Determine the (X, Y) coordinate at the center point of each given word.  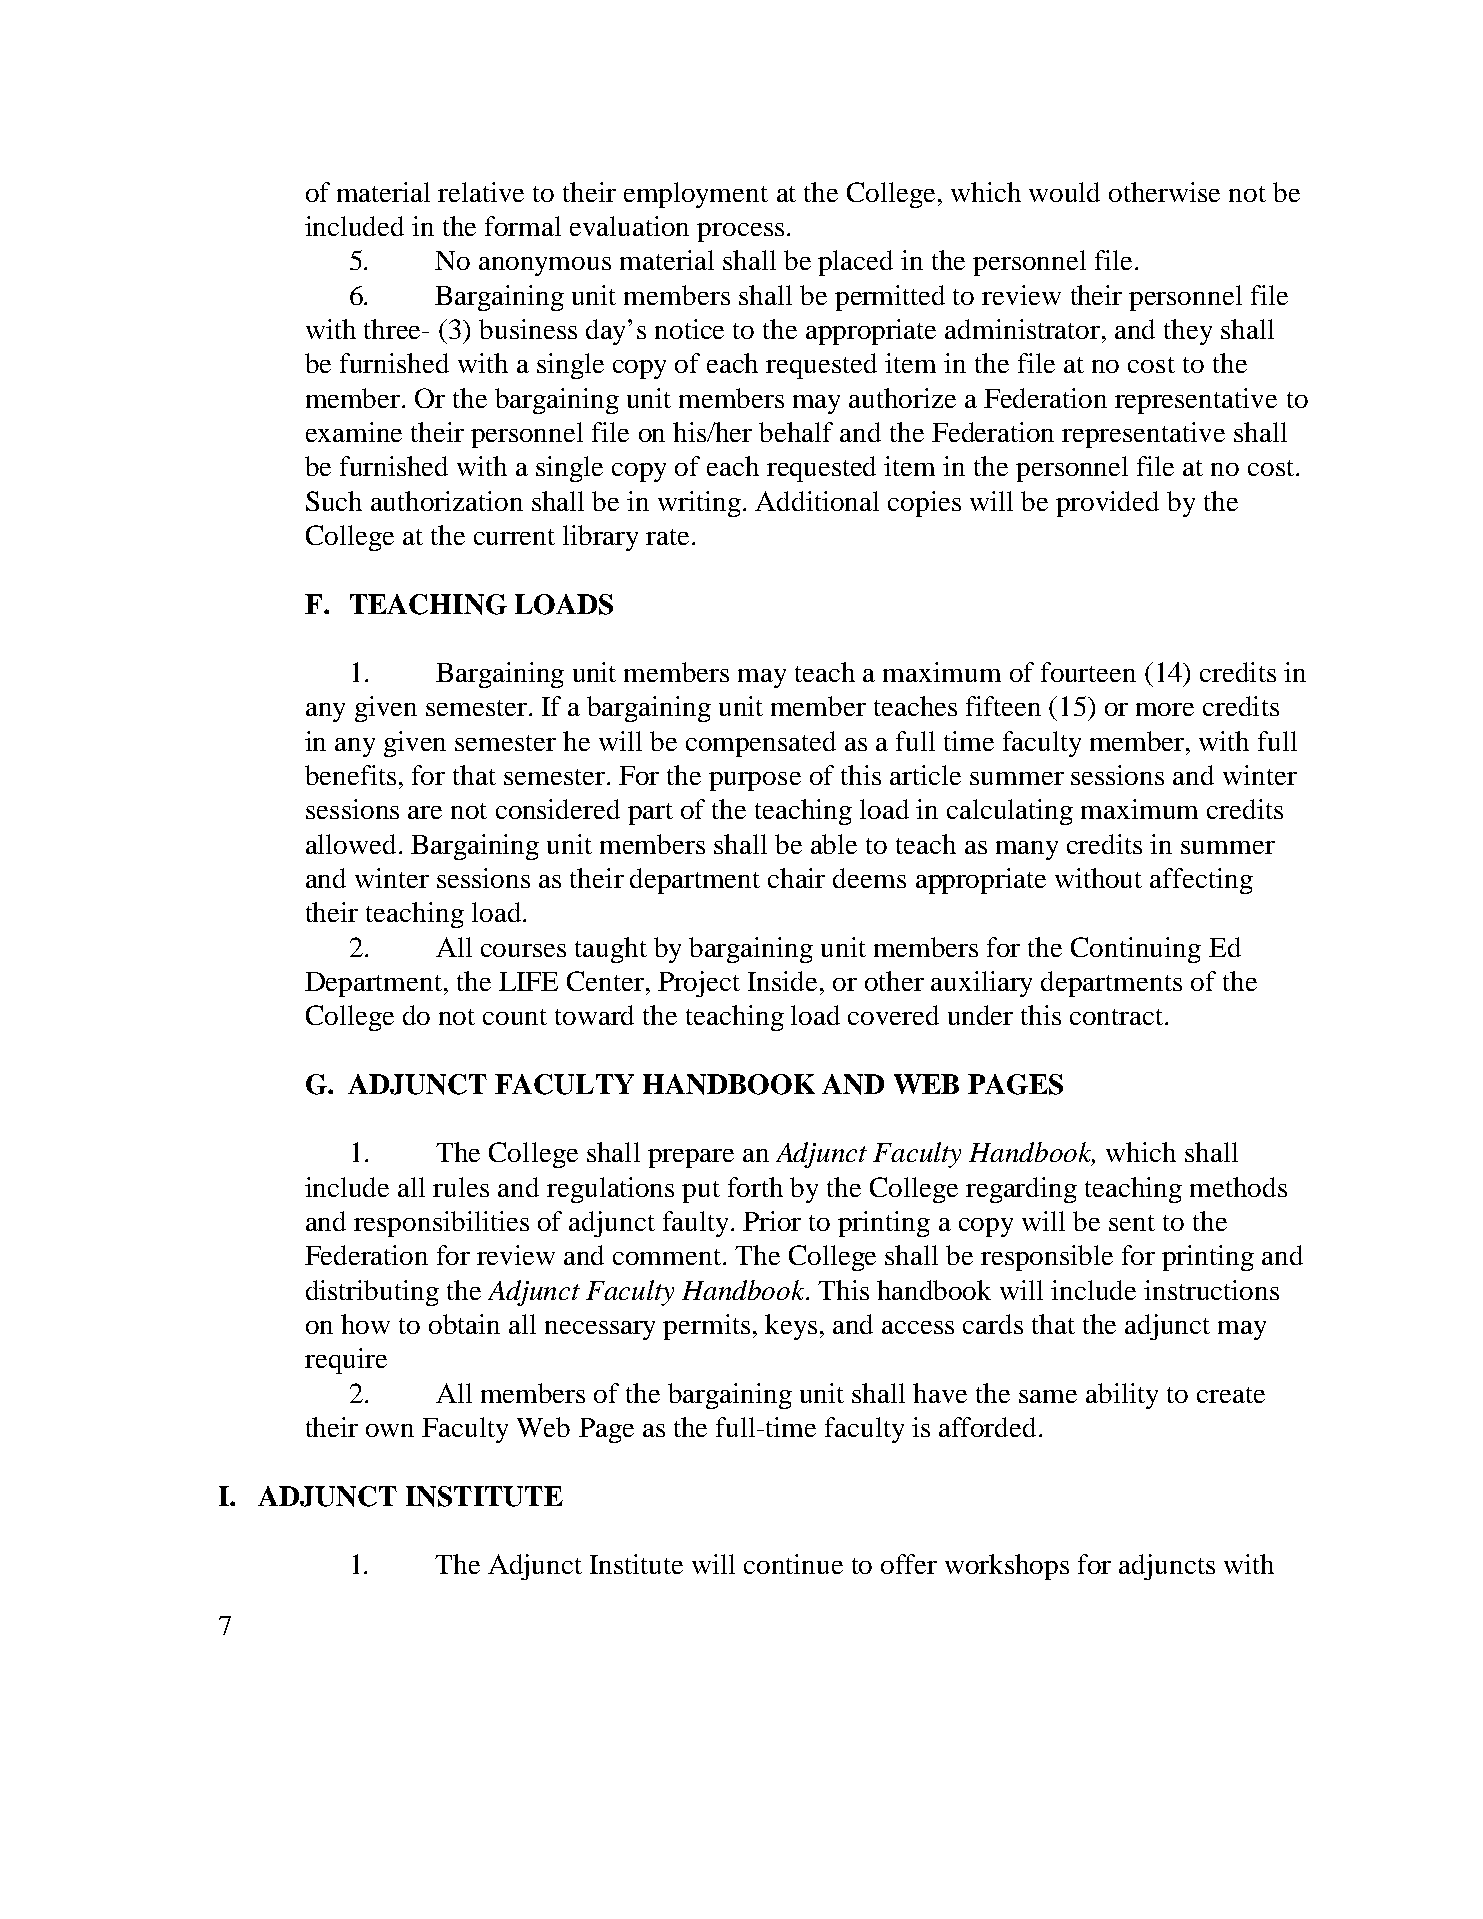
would (1064, 192)
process (740, 232)
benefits (350, 775)
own (390, 1430)
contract (1118, 1017)
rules (461, 1187)
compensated (761, 744)
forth (755, 1187)
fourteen (1088, 672)
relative (481, 192)
